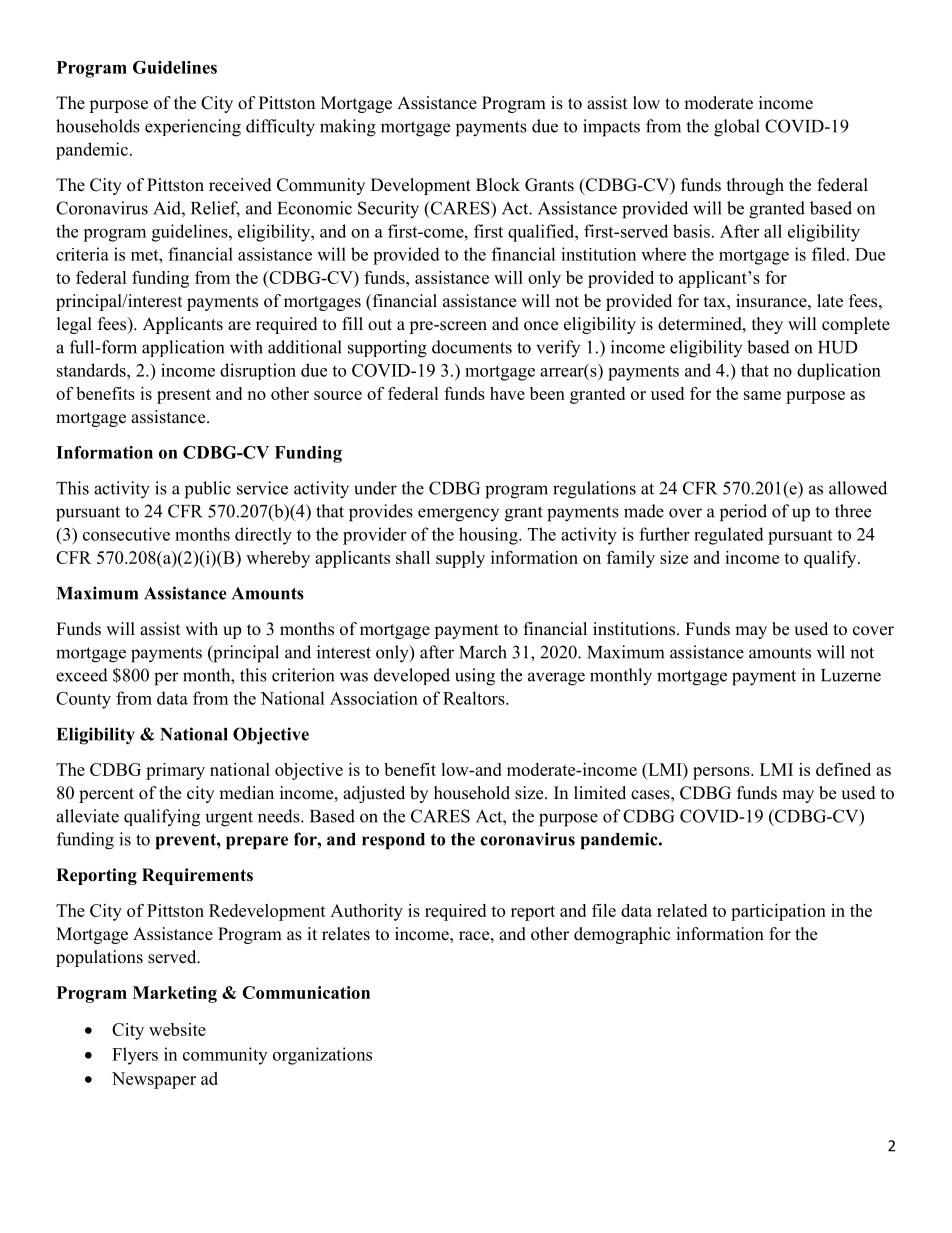 The height and width of the page is (1233, 952). I want to click on public, so click(208, 490).
